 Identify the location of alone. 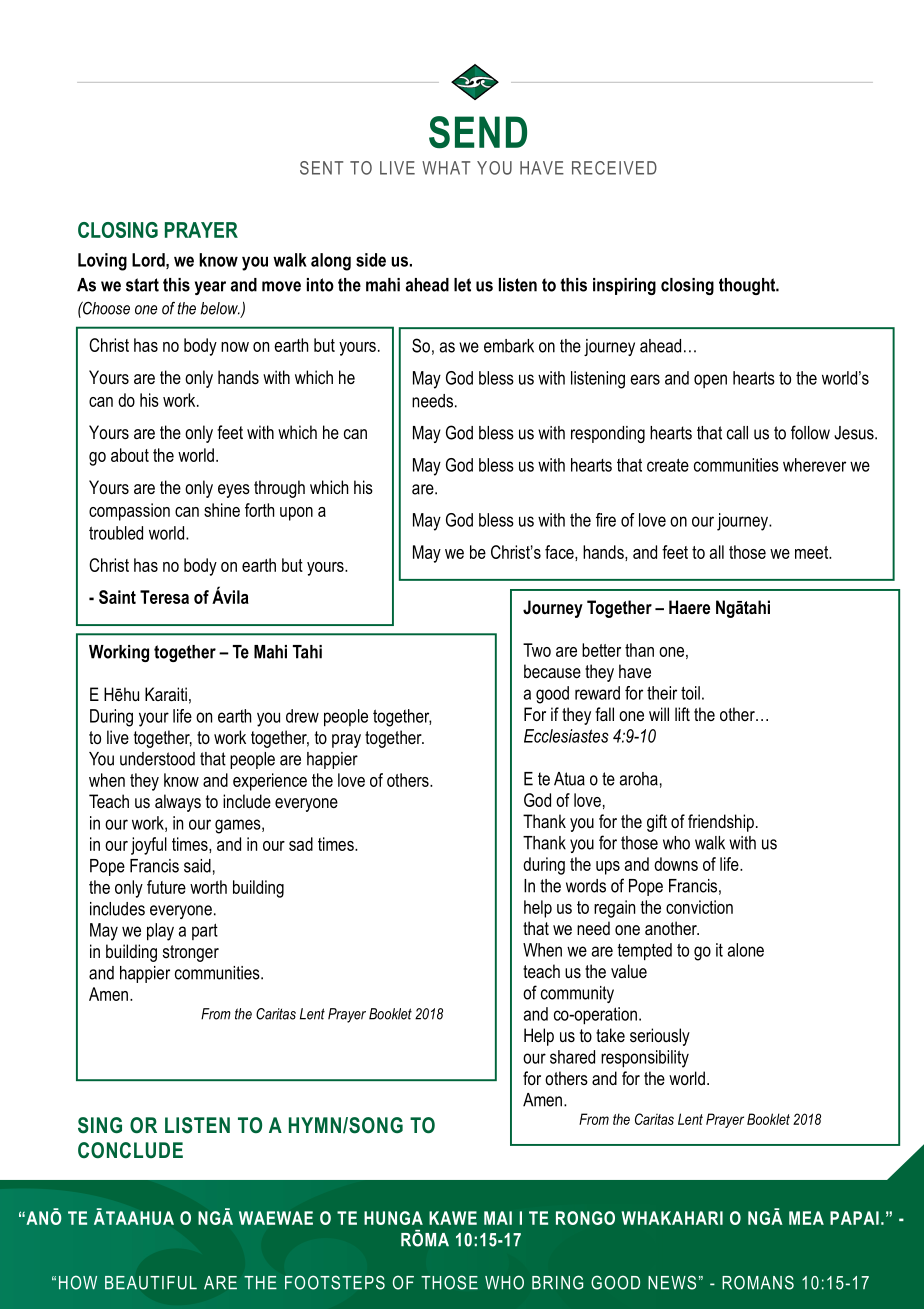
(746, 950).
